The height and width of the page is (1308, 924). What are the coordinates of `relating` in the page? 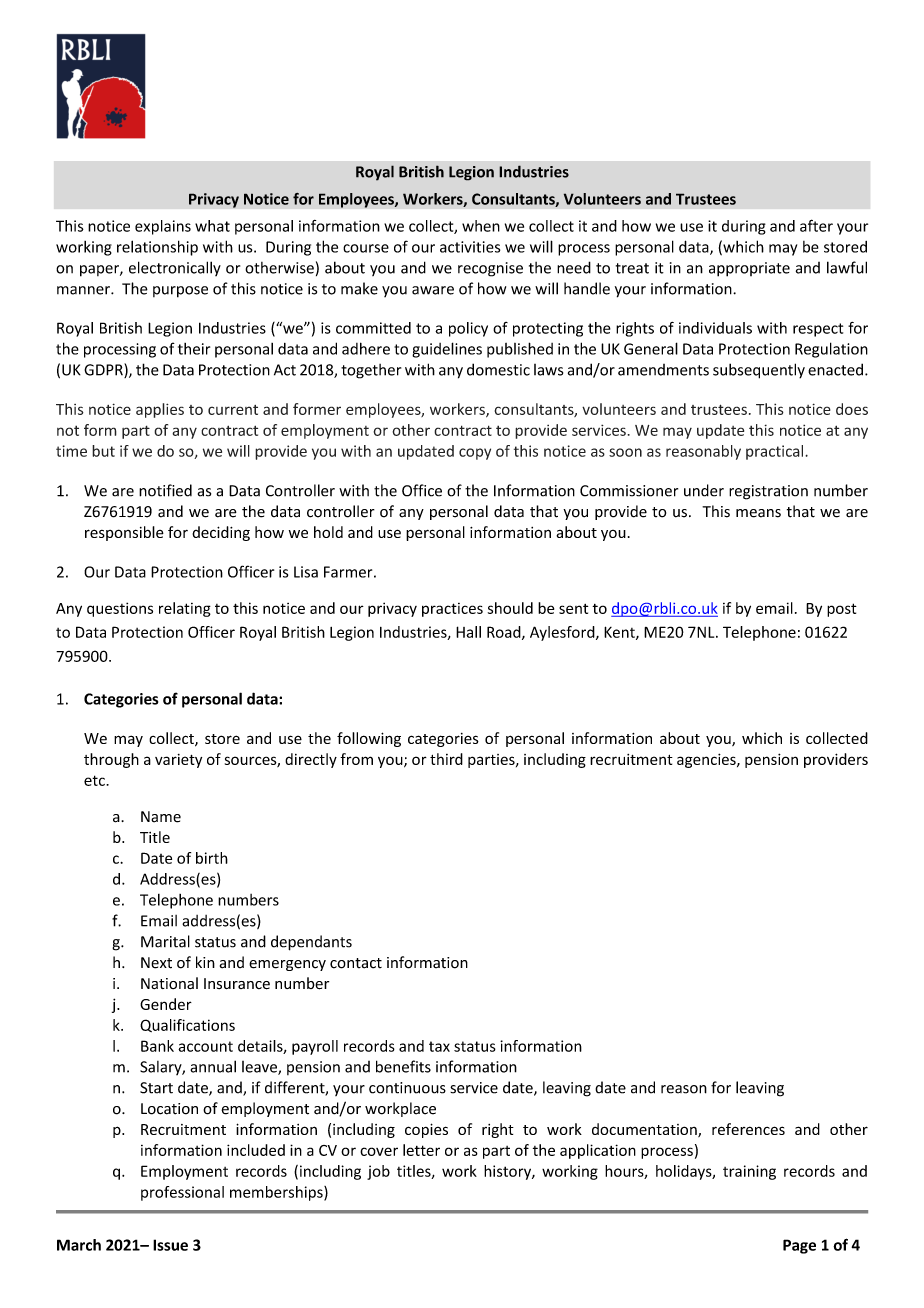 It's located at (185, 609).
